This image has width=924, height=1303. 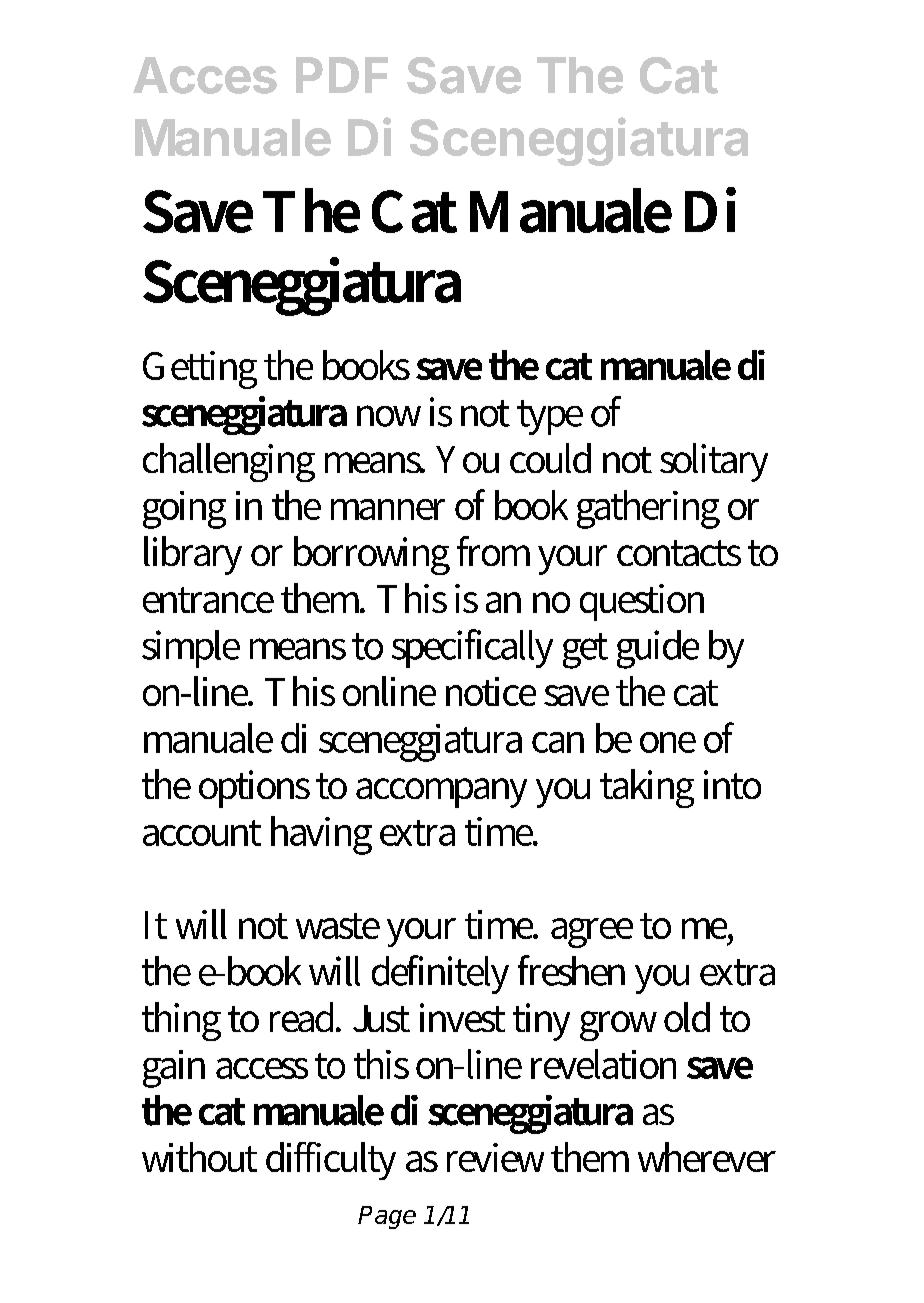 I want to click on without, so click(x=199, y=1157).
